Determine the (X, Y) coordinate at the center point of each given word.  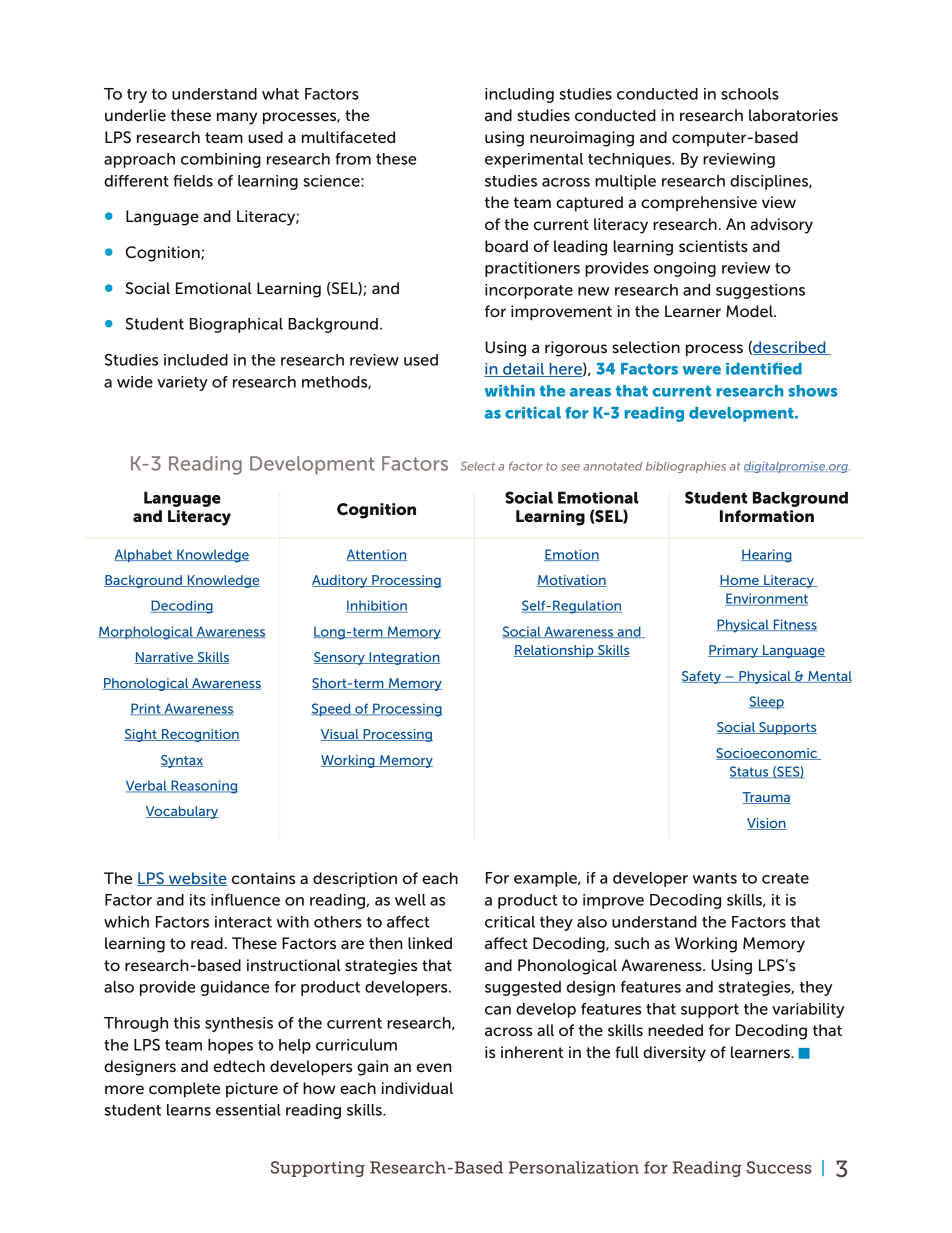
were (702, 370)
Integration (403, 658)
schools (750, 94)
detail (523, 370)
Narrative (165, 658)
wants (714, 878)
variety (182, 383)
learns (189, 1110)
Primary (734, 651)
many (237, 118)
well (410, 900)
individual (417, 1088)
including (519, 95)
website (196, 879)
